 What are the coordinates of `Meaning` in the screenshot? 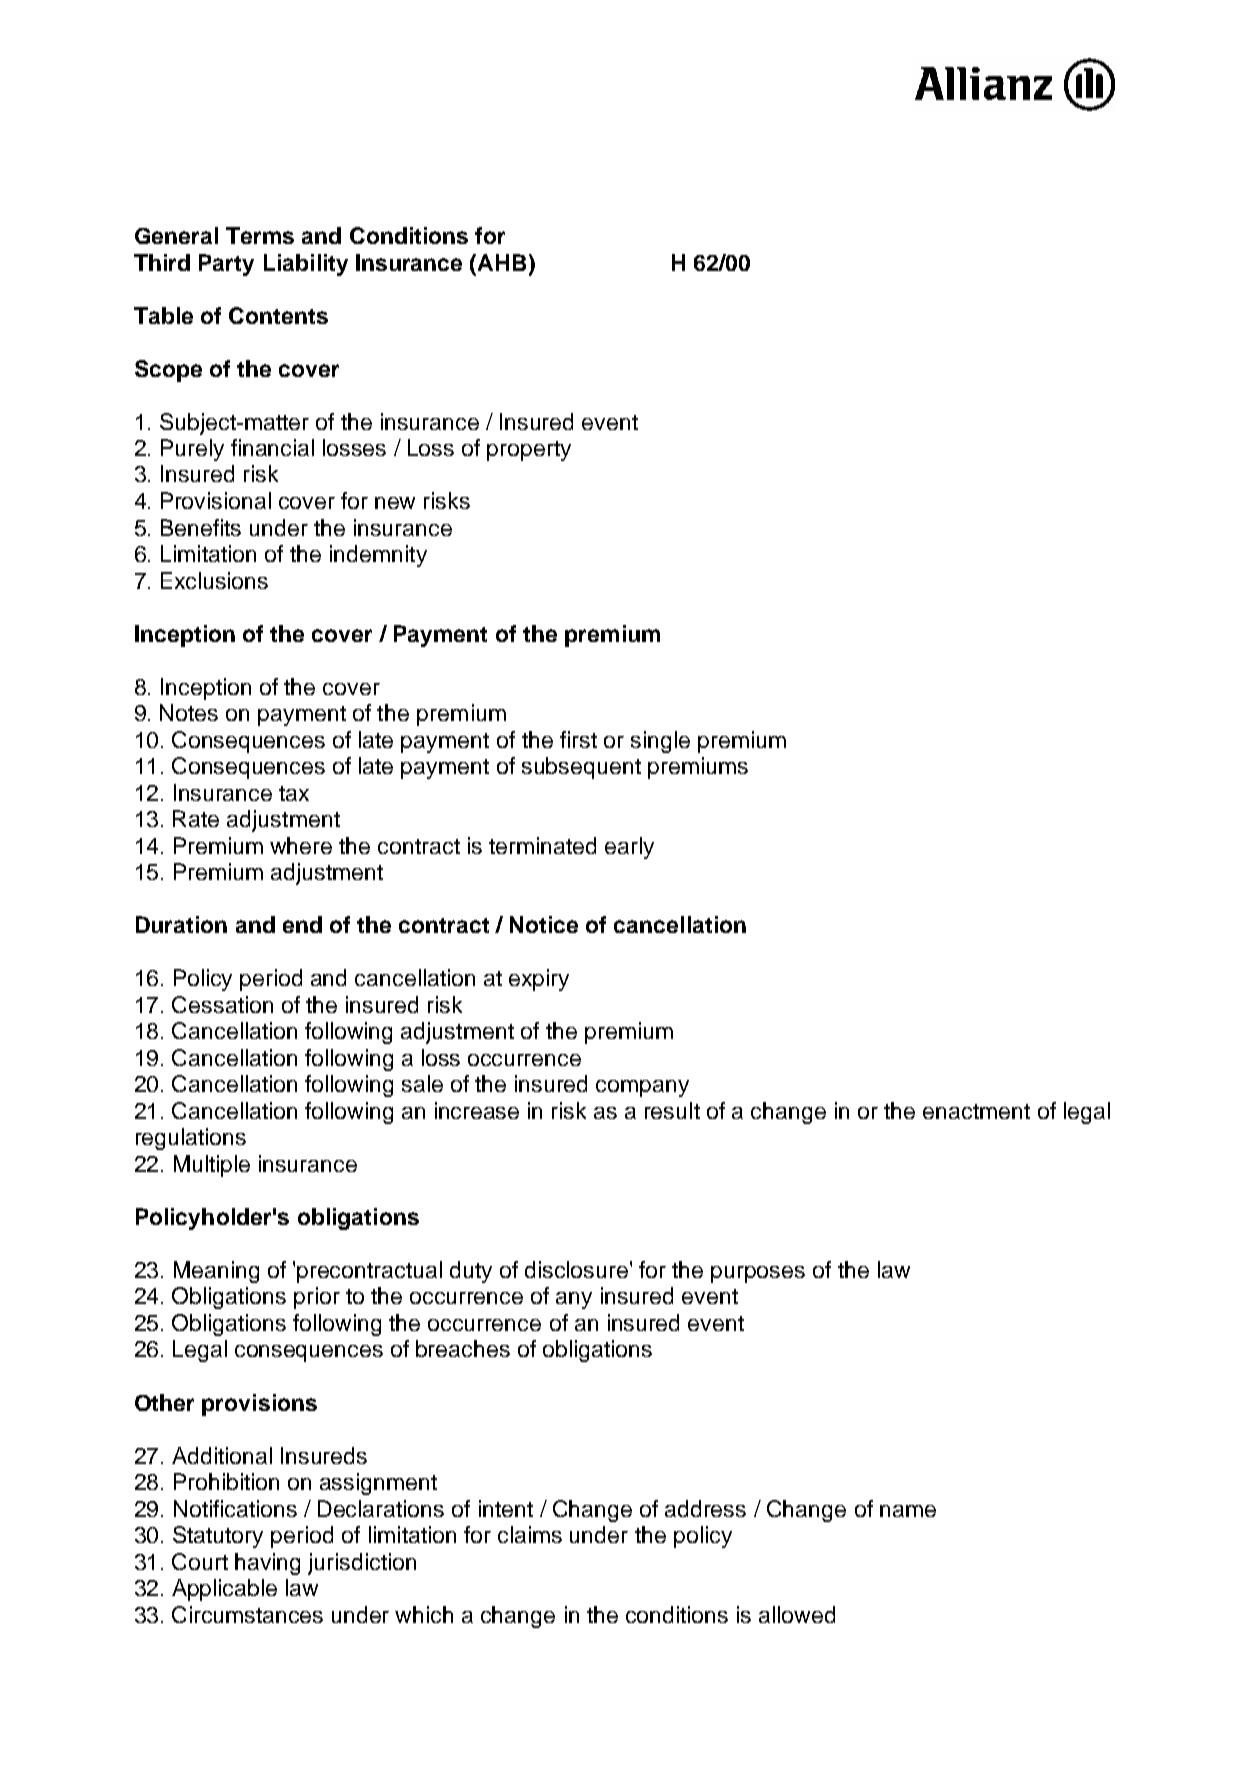 It's located at (216, 1272).
